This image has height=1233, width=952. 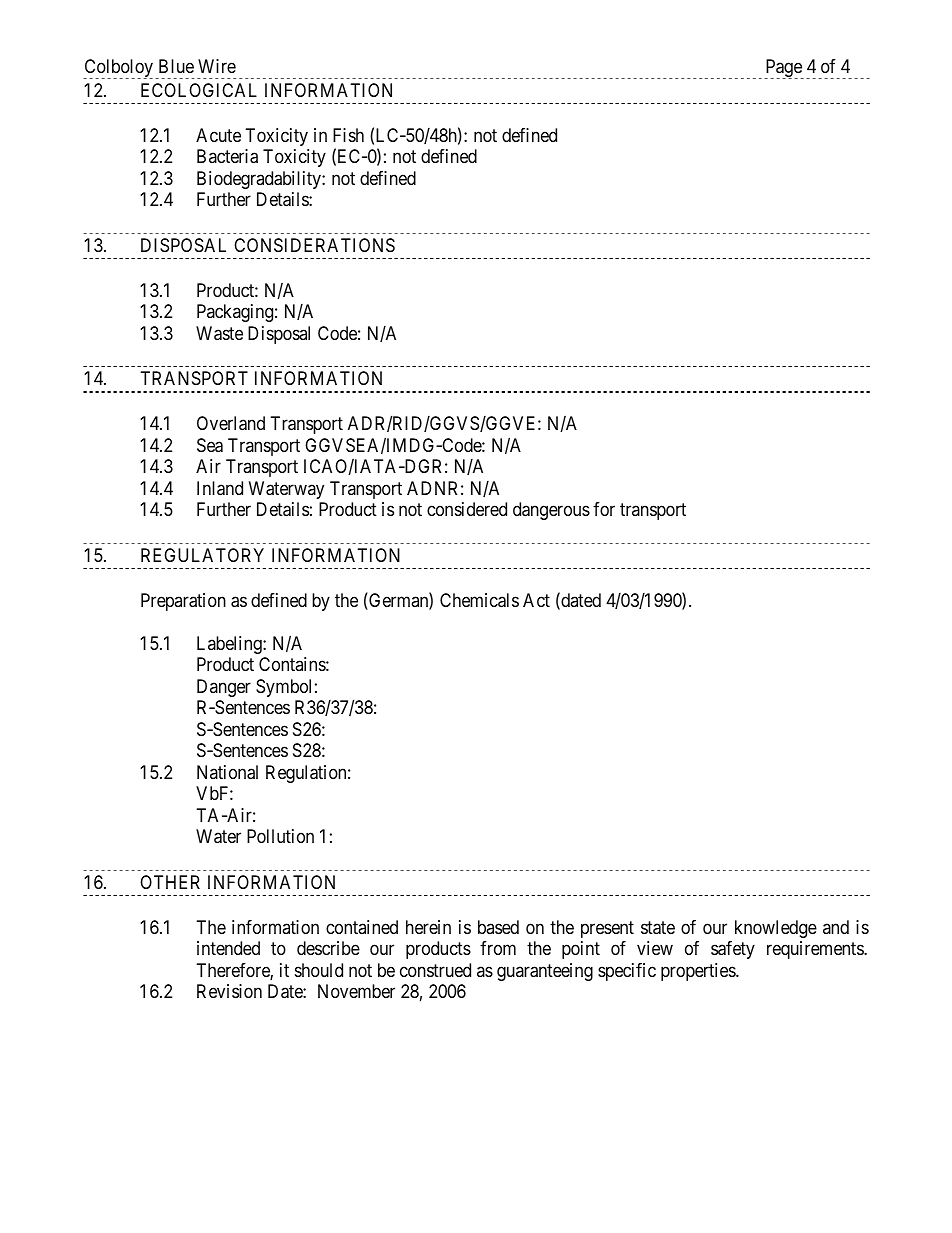 What do you see at coordinates (784, 69) in the image?
I see `Page` at bounding box center [784, 69].
